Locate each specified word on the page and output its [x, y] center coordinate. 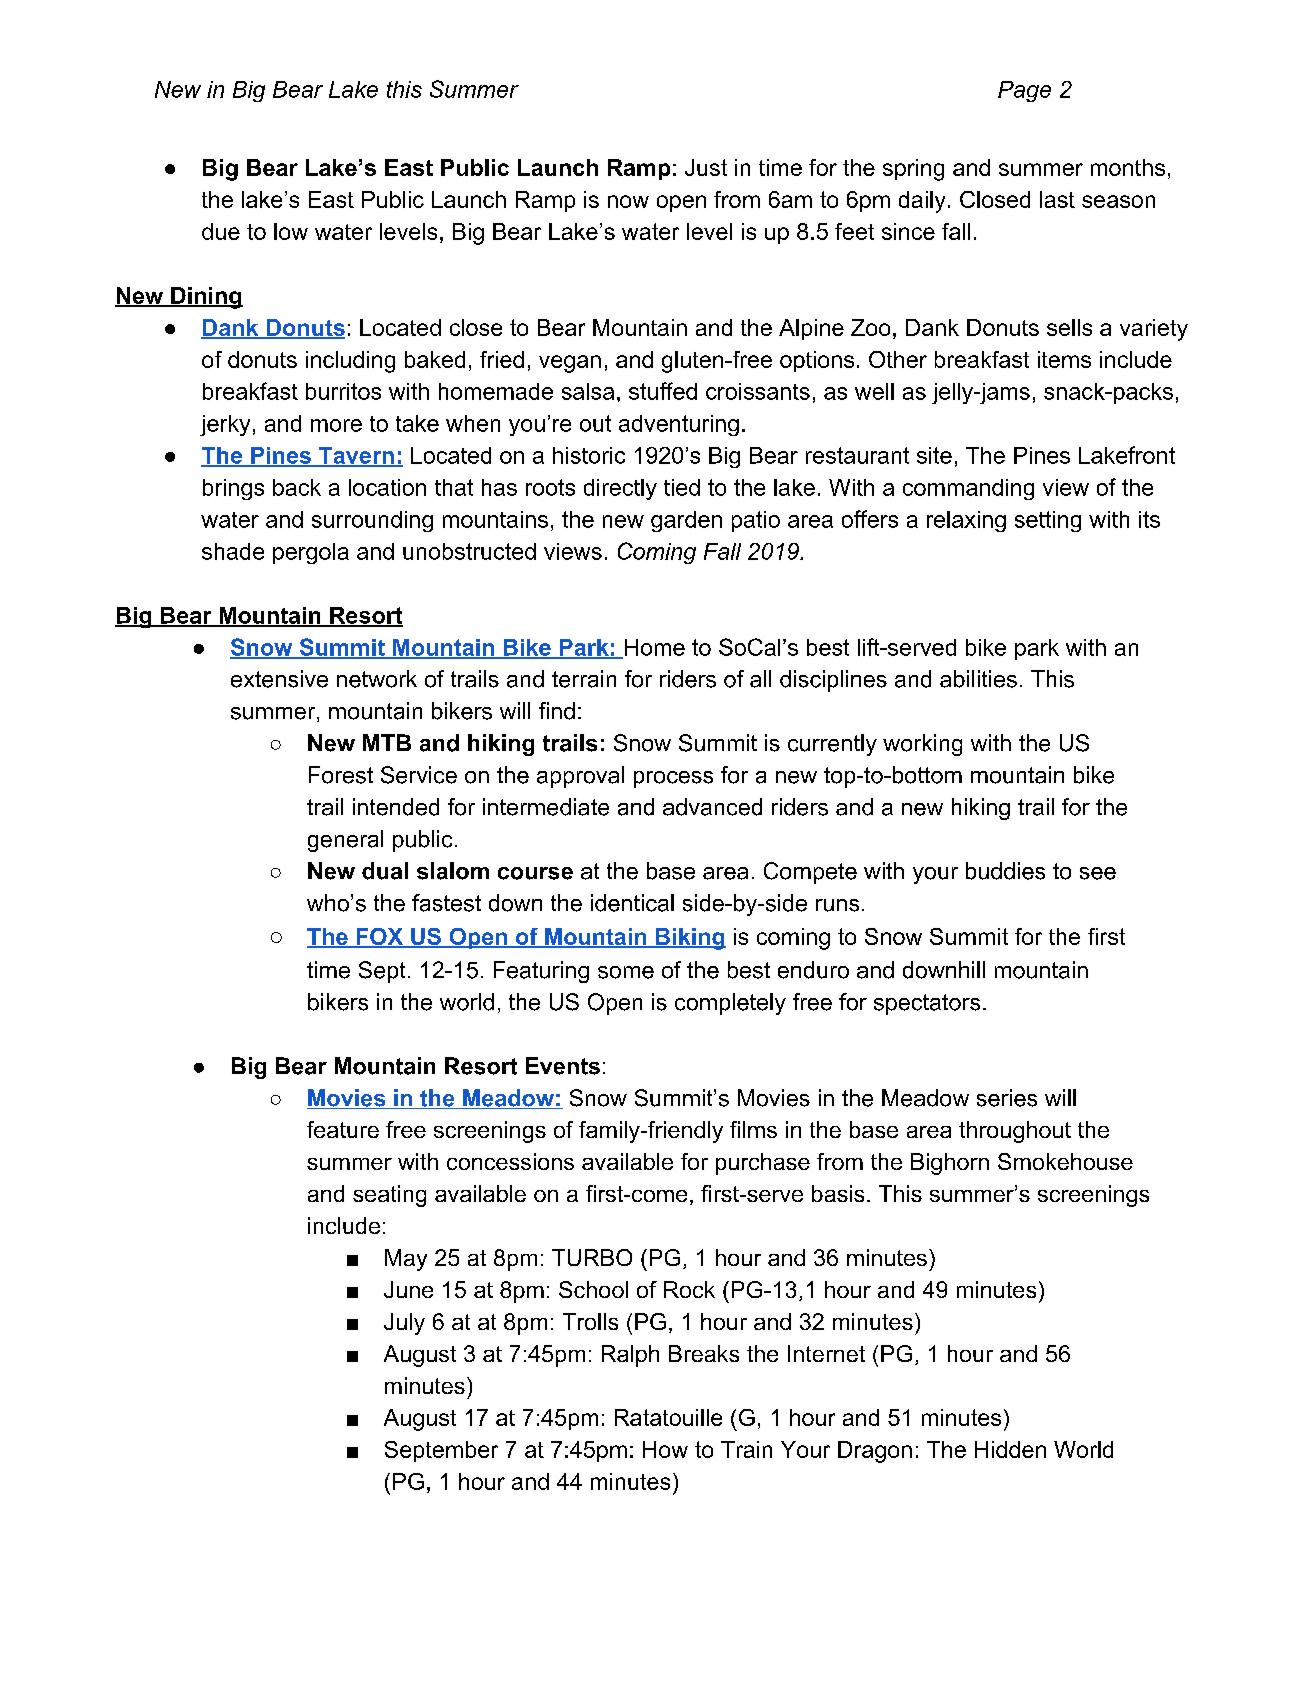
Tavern [356, 456]
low [291, 231]
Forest [341, 775]
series [1007, 1098]
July [404, 1324]
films [753, 1129]
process [673, 779]
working [922, 745]
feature [343, 1129]
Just [706, 167]
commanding [968, 489]
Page [1024, 91]
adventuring [679, 425]
